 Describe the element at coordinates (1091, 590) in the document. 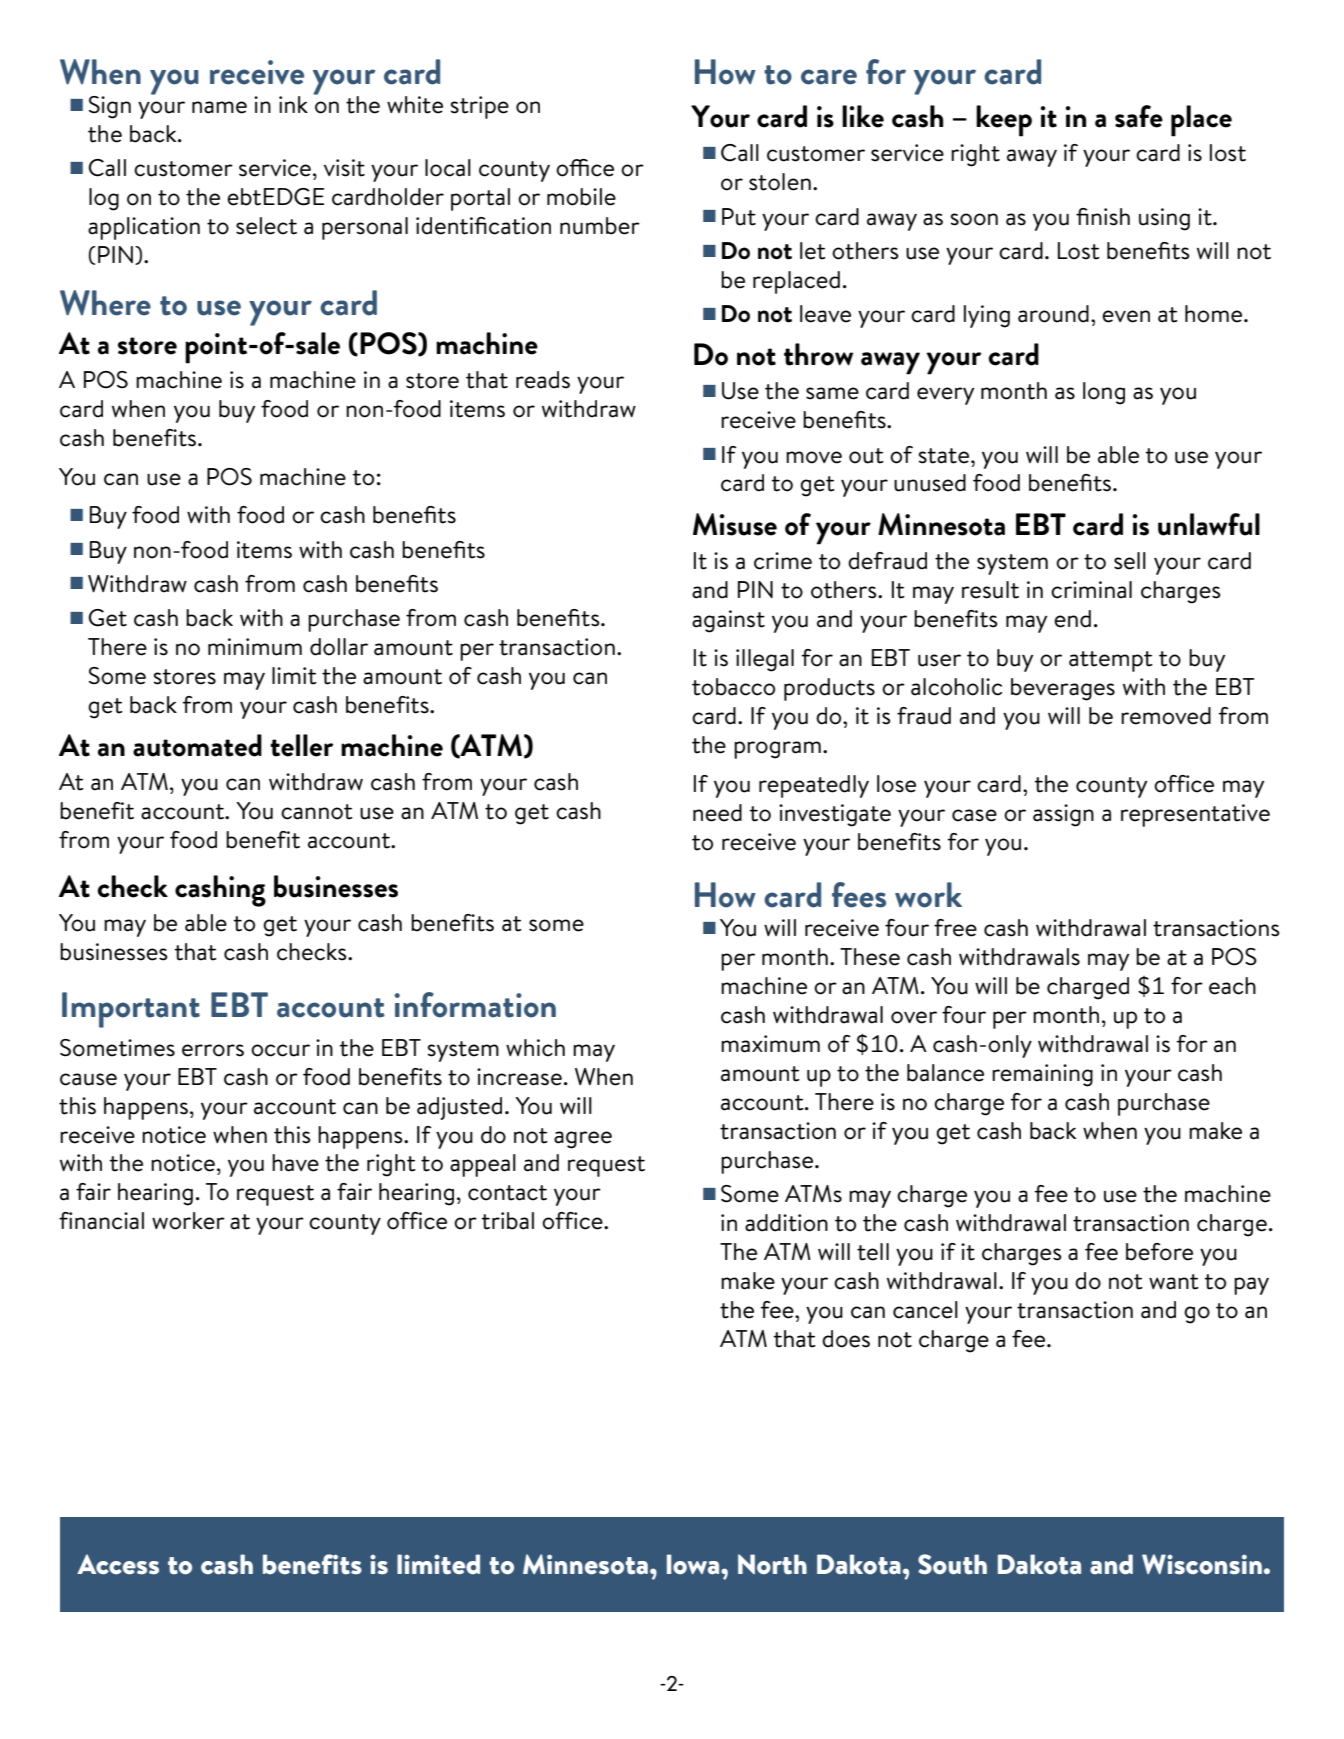

I see `criminal` at that location.
